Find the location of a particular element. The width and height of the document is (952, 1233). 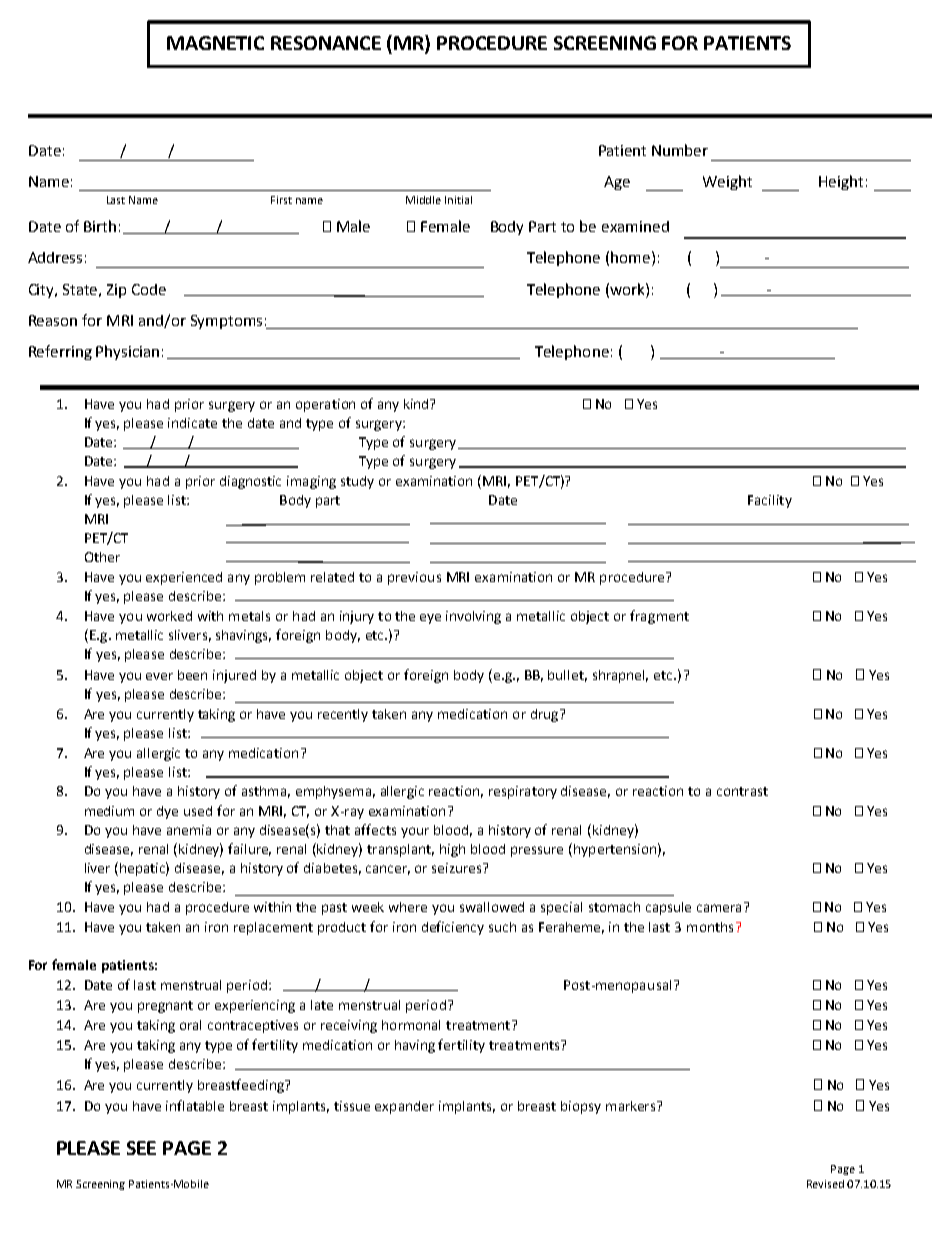

Facility is located at coordinates (770, 501).
